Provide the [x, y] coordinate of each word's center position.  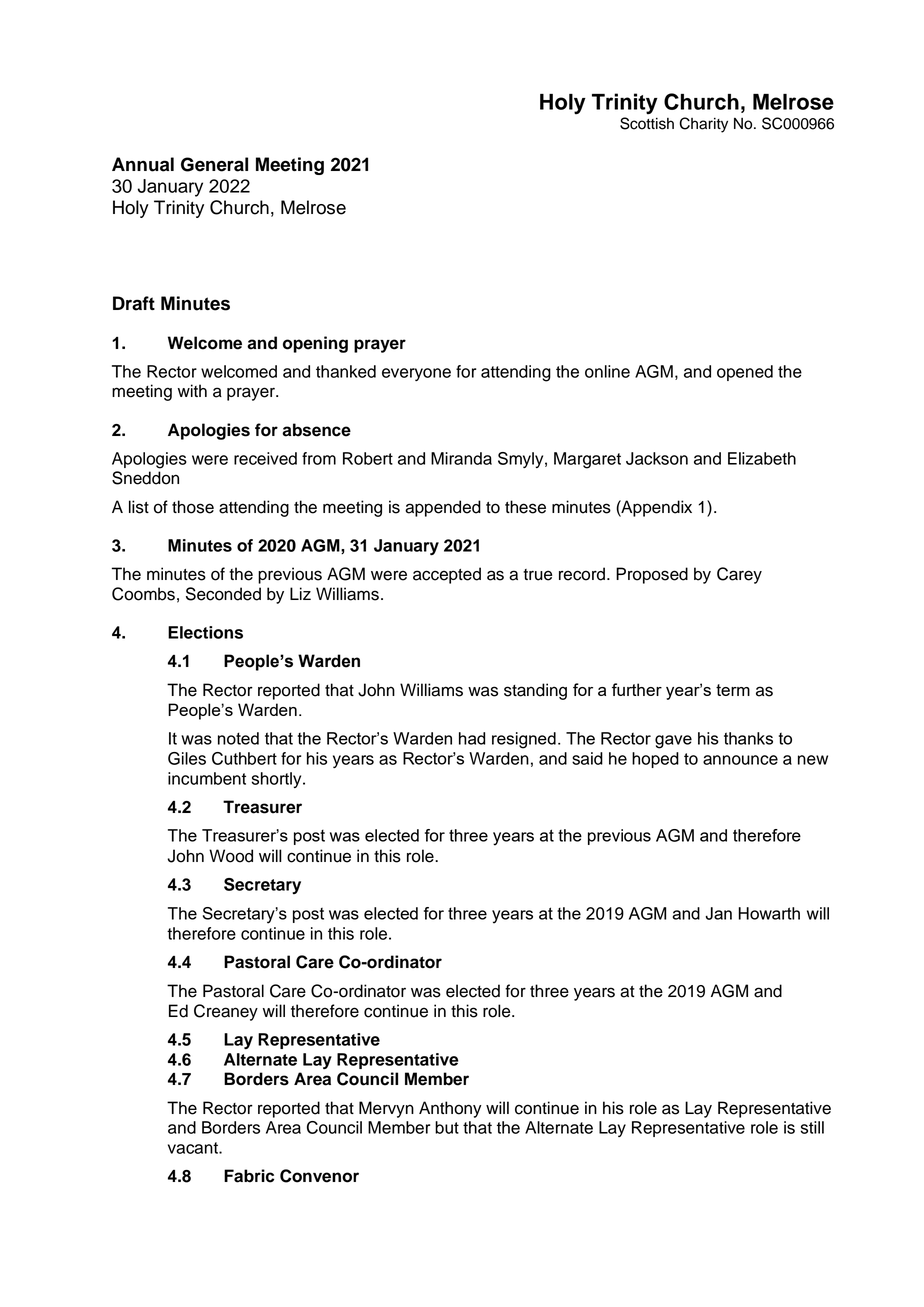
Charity [703, 125]
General [214, 164]
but [447, 1127]
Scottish [647, 123]
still [812, 1127]
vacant [194, 1148]
